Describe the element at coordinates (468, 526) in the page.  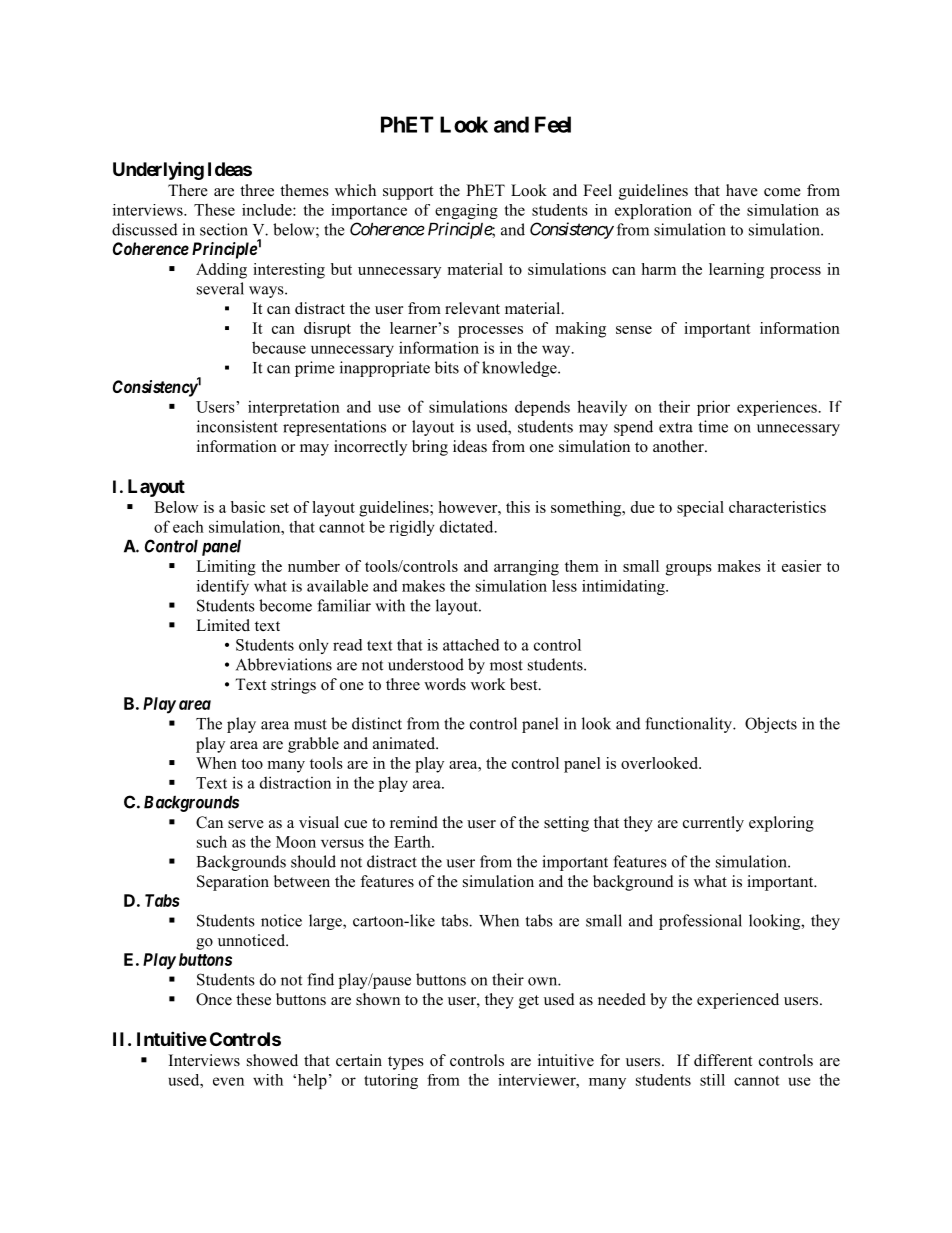
I see `dictated` at that location.
